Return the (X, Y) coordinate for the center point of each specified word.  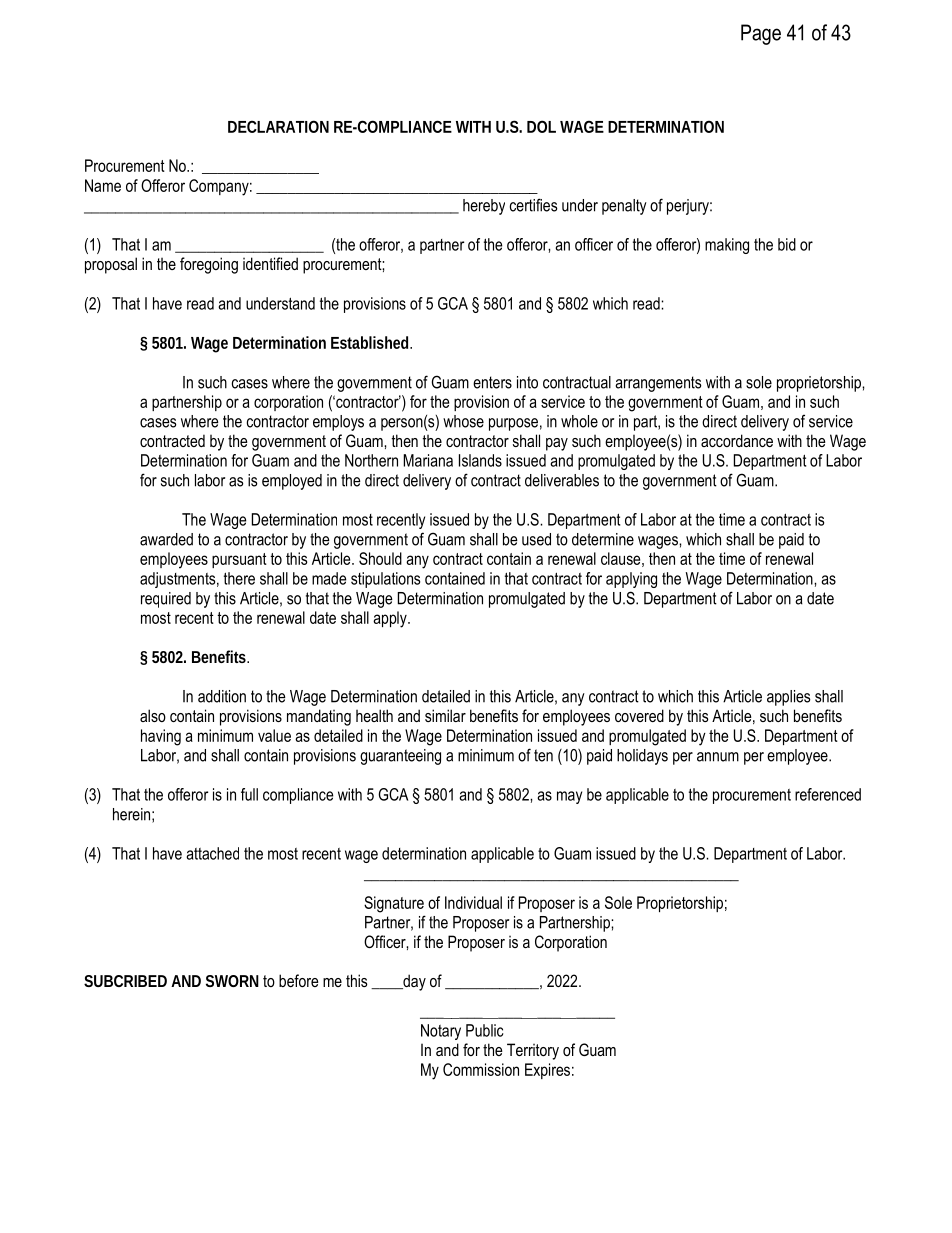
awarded (166, 539)
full (249, 794)
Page (761, 34)
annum (718, 757)
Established (371, 342)
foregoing (209, 265)
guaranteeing (400, 757)
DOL (541, 126)
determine (603, 539)
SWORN (232, 981)
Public (485, 1030)
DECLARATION (278, 126)
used (536, 539)
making (727, 246)
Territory (533, 1051)
